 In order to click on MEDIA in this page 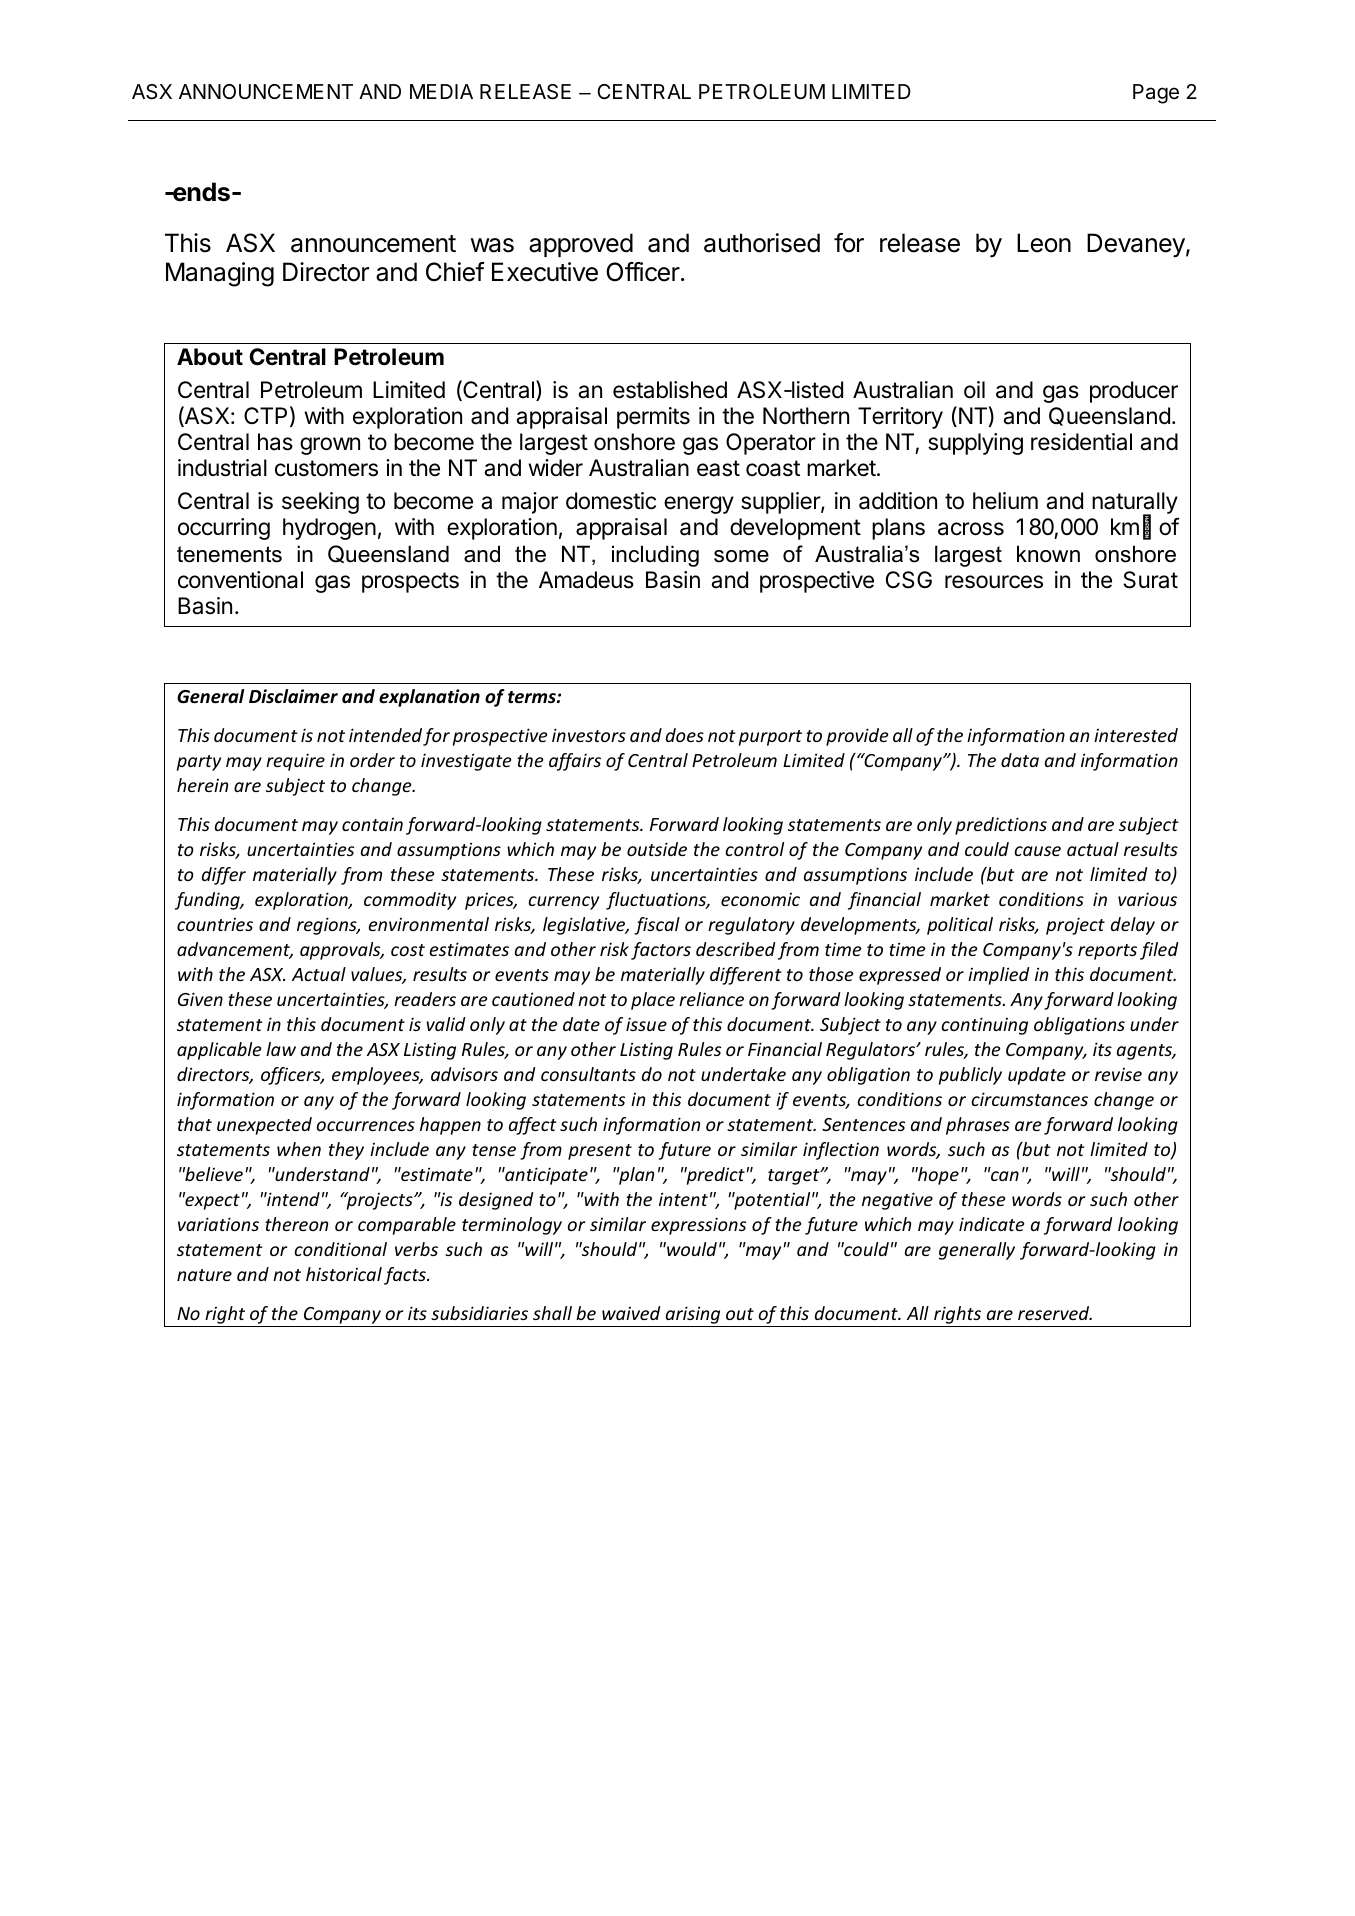, I will do `click(441, 91)`.
